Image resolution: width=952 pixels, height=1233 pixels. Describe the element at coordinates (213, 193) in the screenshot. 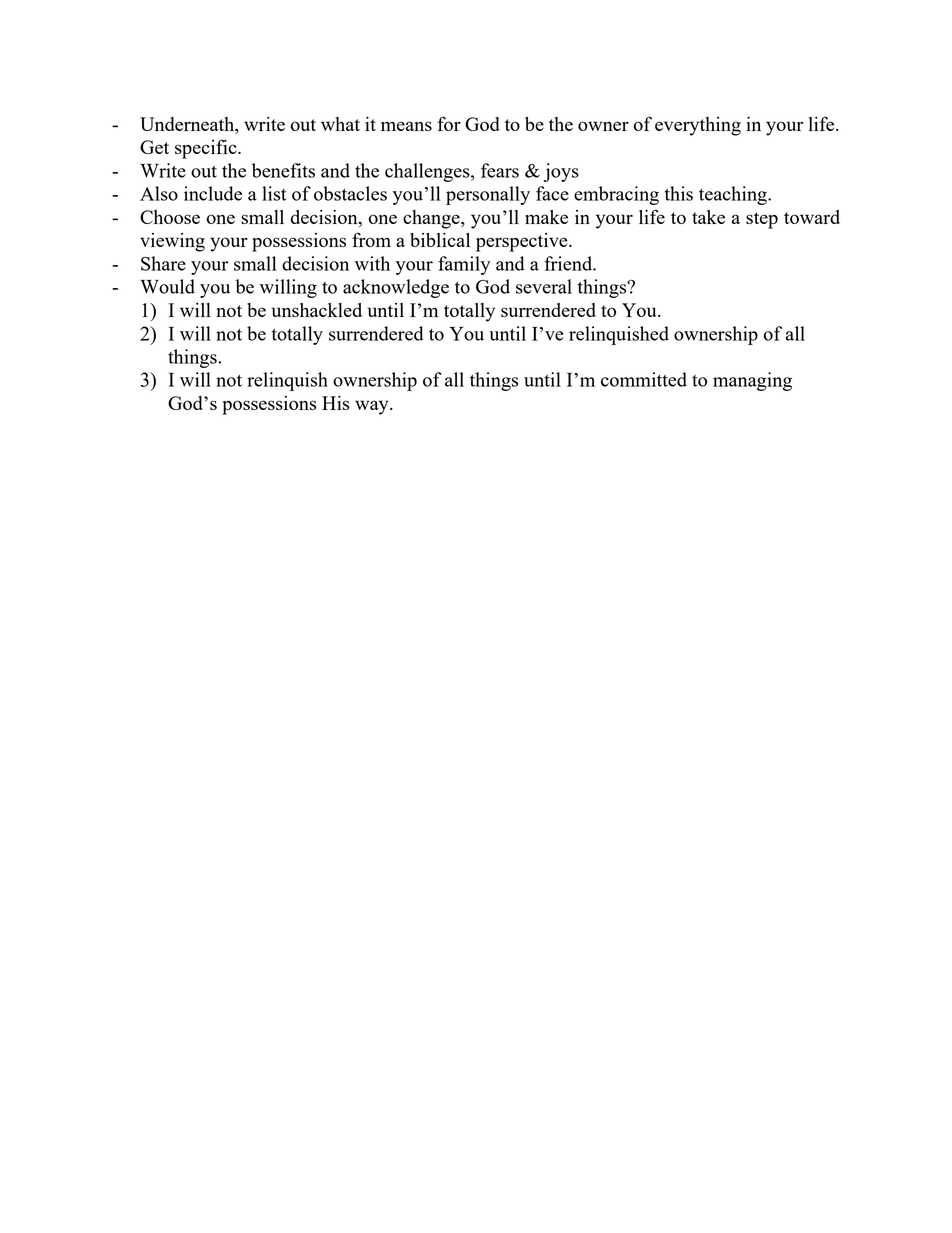

I see `include` at that location.
